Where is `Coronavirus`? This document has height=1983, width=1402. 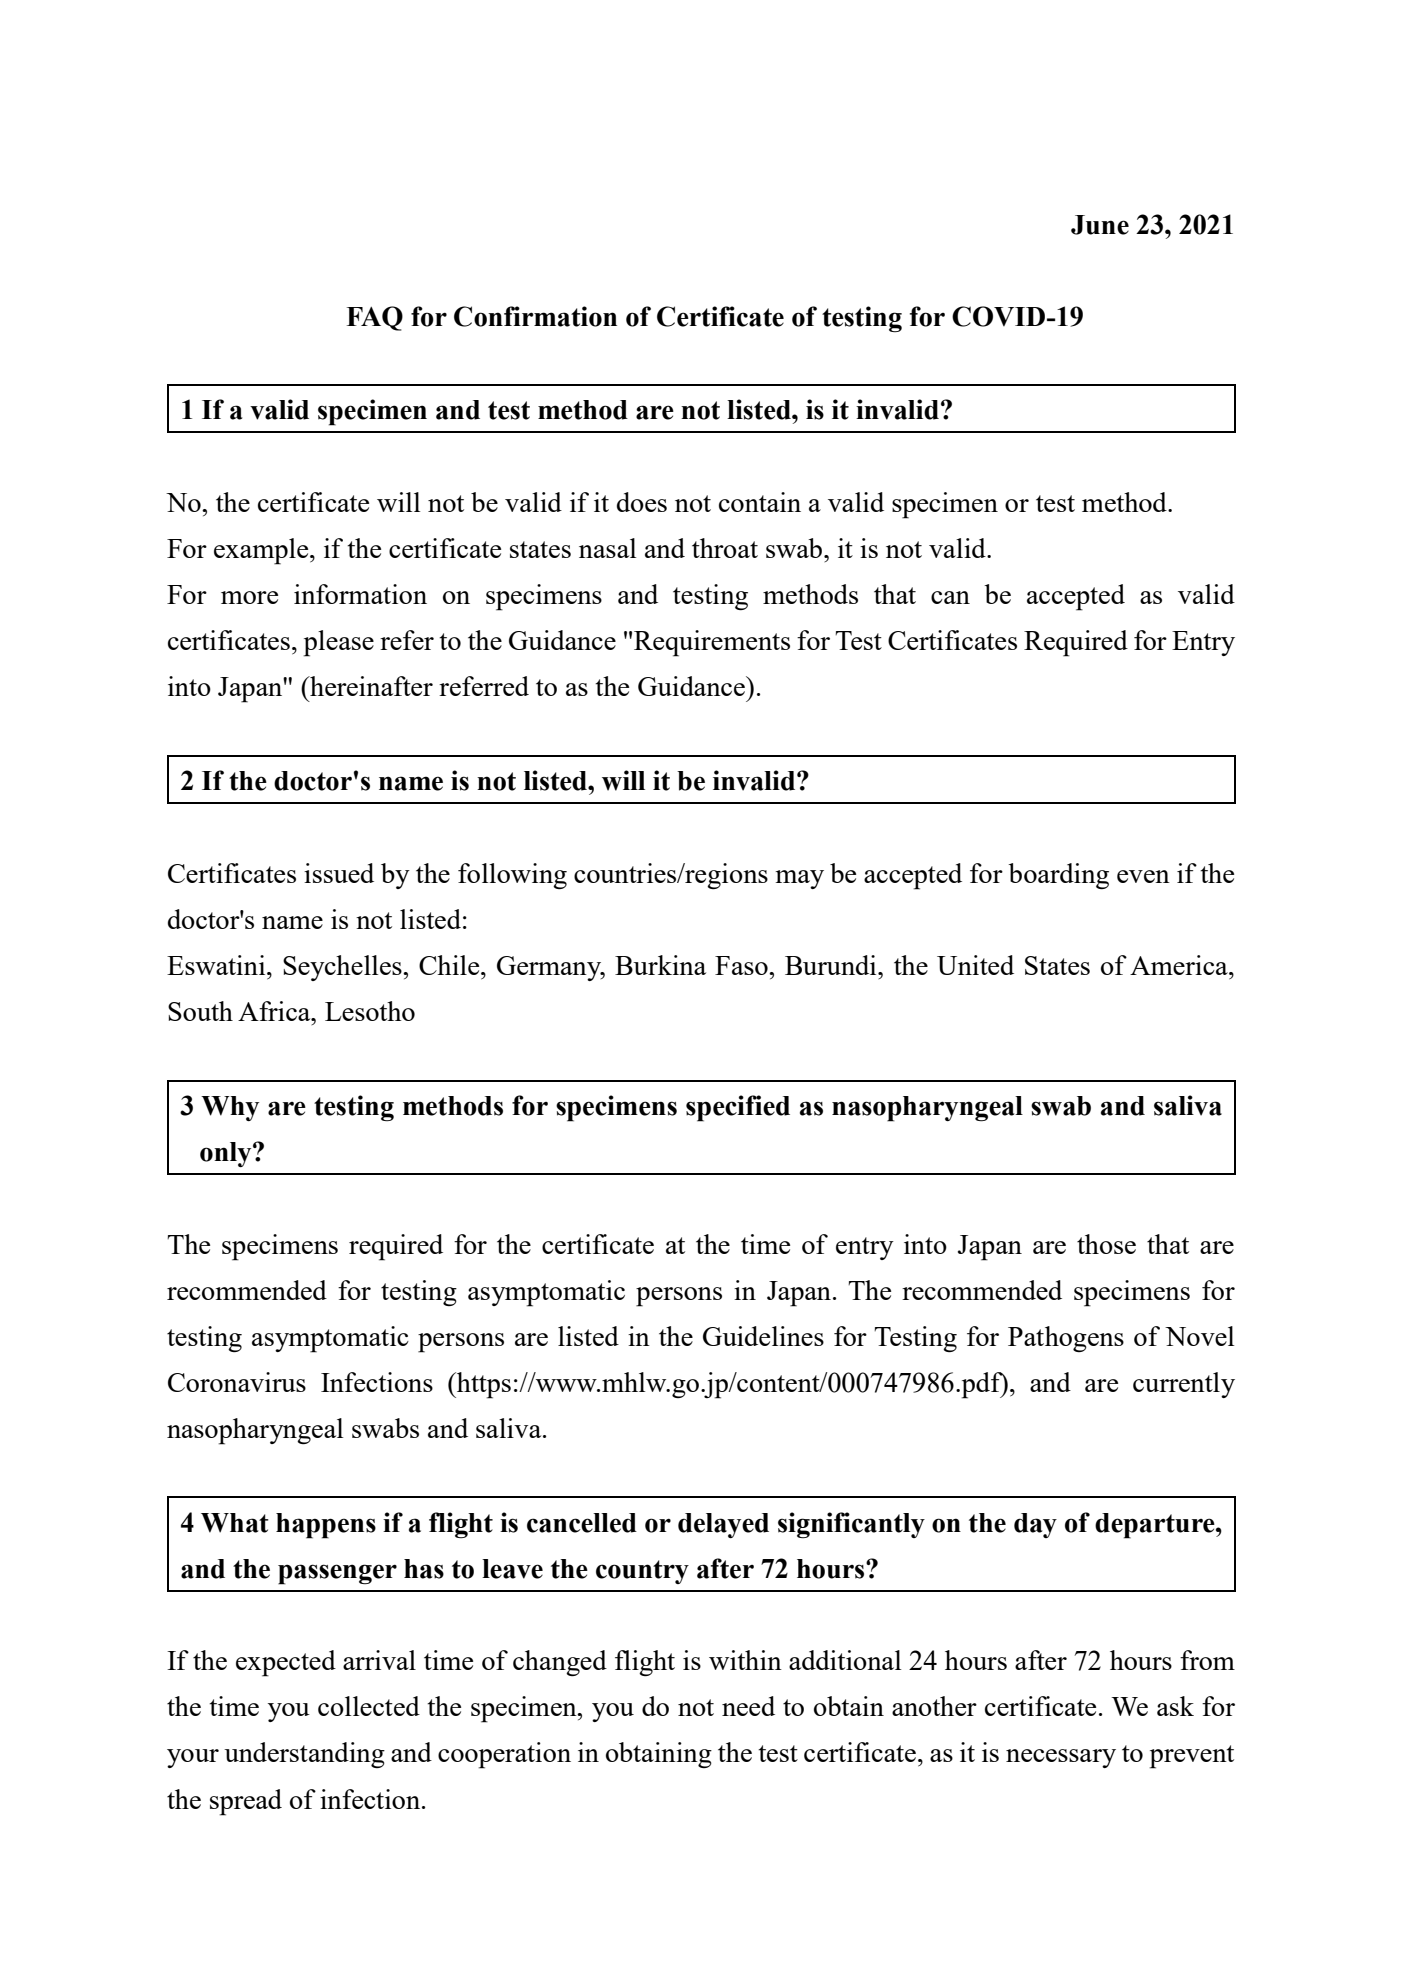 Coronavirus is located at coordinates (237, 1382).
